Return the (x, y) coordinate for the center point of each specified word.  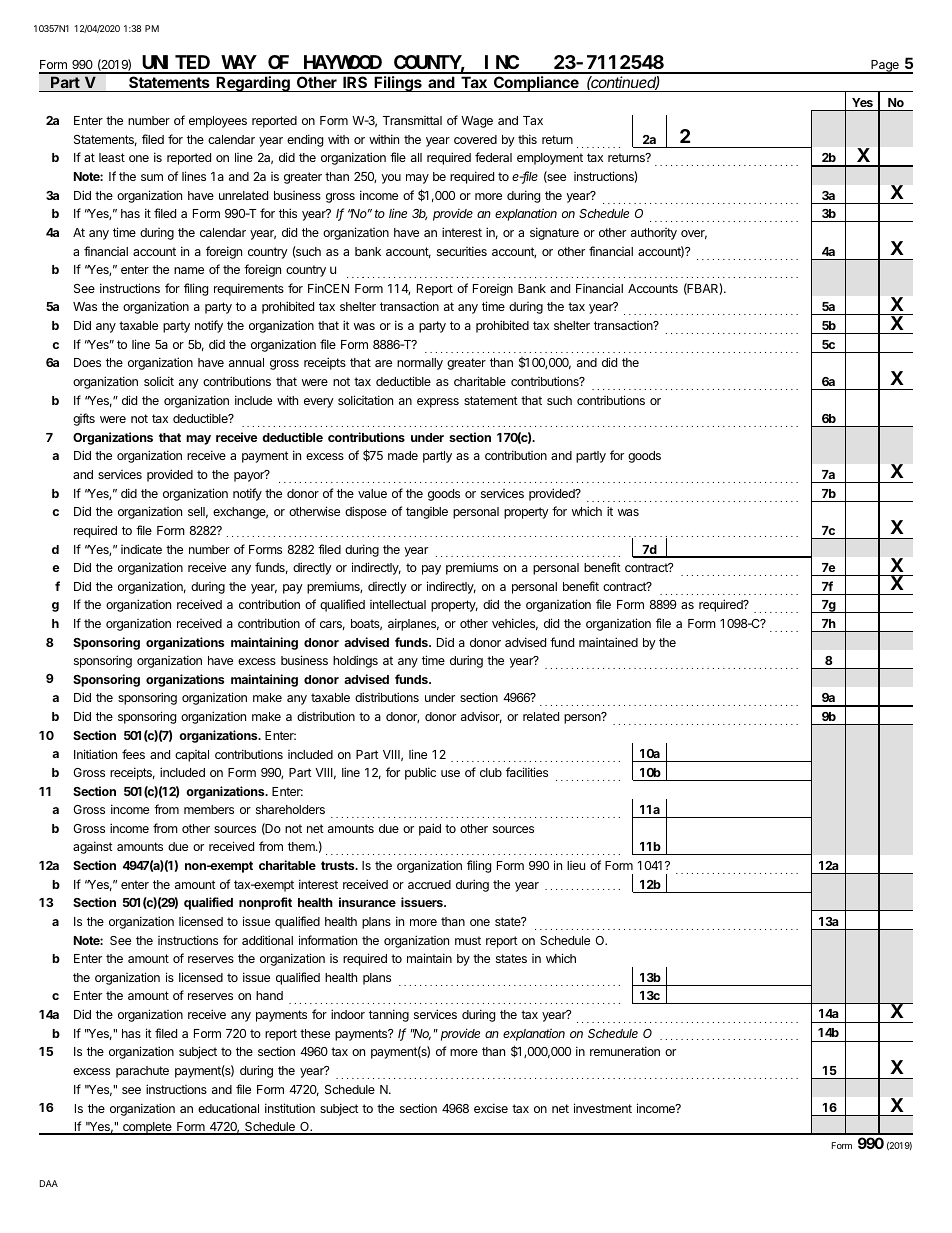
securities (462, 251)
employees (218, 122)
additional (267, 940)
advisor (481, 717)
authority (654, 234)
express (438, 403)
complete (147, 1128)
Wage (477, 122)
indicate (141, 549)
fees (133, 754)
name (189, 270)
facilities (527, 772)
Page (885, 67)
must (468, 940)
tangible (427, 513)
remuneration (625, 1051)
